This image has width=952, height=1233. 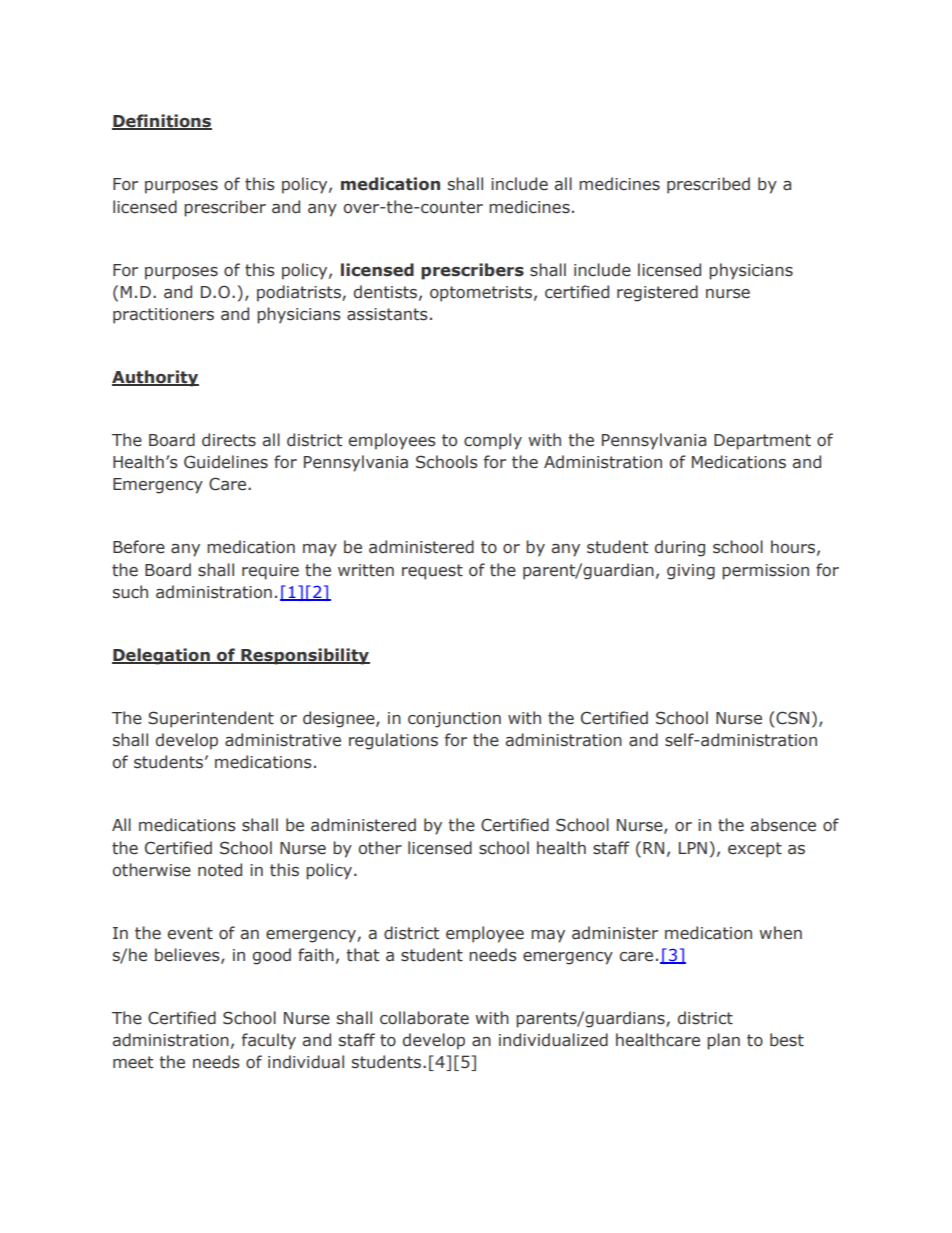 I want to click on plan, so click(x=723, y=1041).
